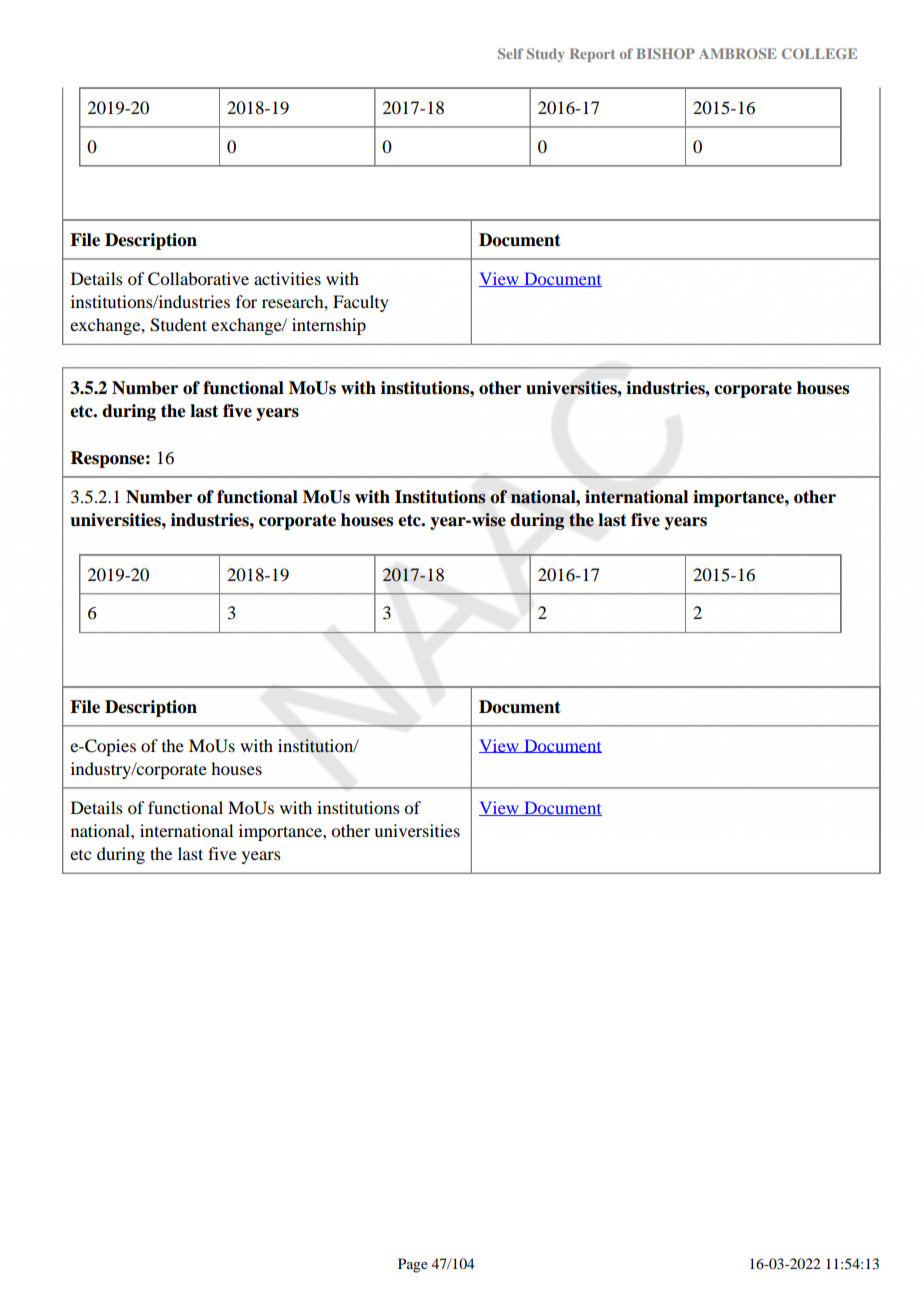 The image size is (924, 1308). Describe the element at coordinates (329, 326) in the image. I see `internship` at that location.
